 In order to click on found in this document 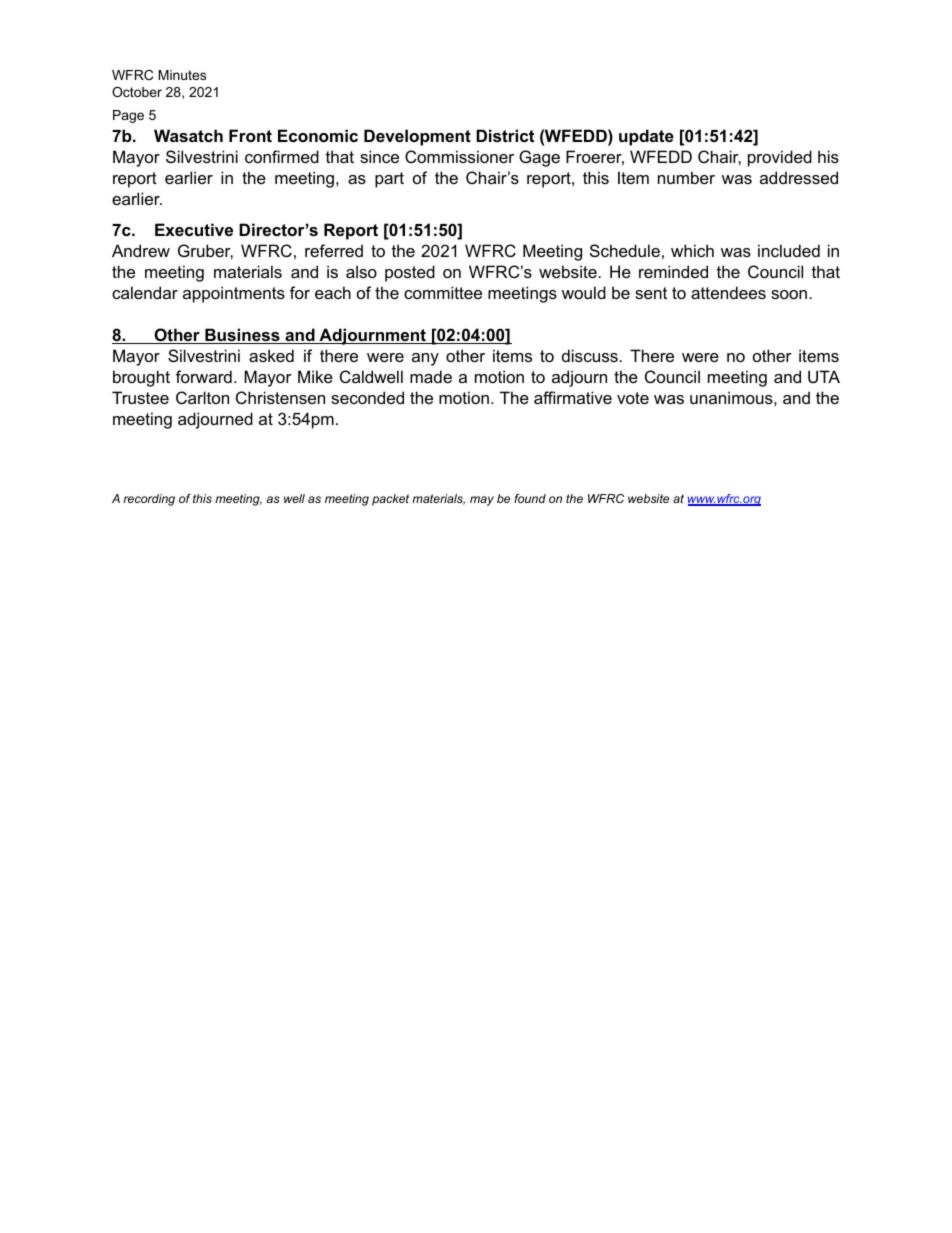, I will do `click(530, 498)`.
